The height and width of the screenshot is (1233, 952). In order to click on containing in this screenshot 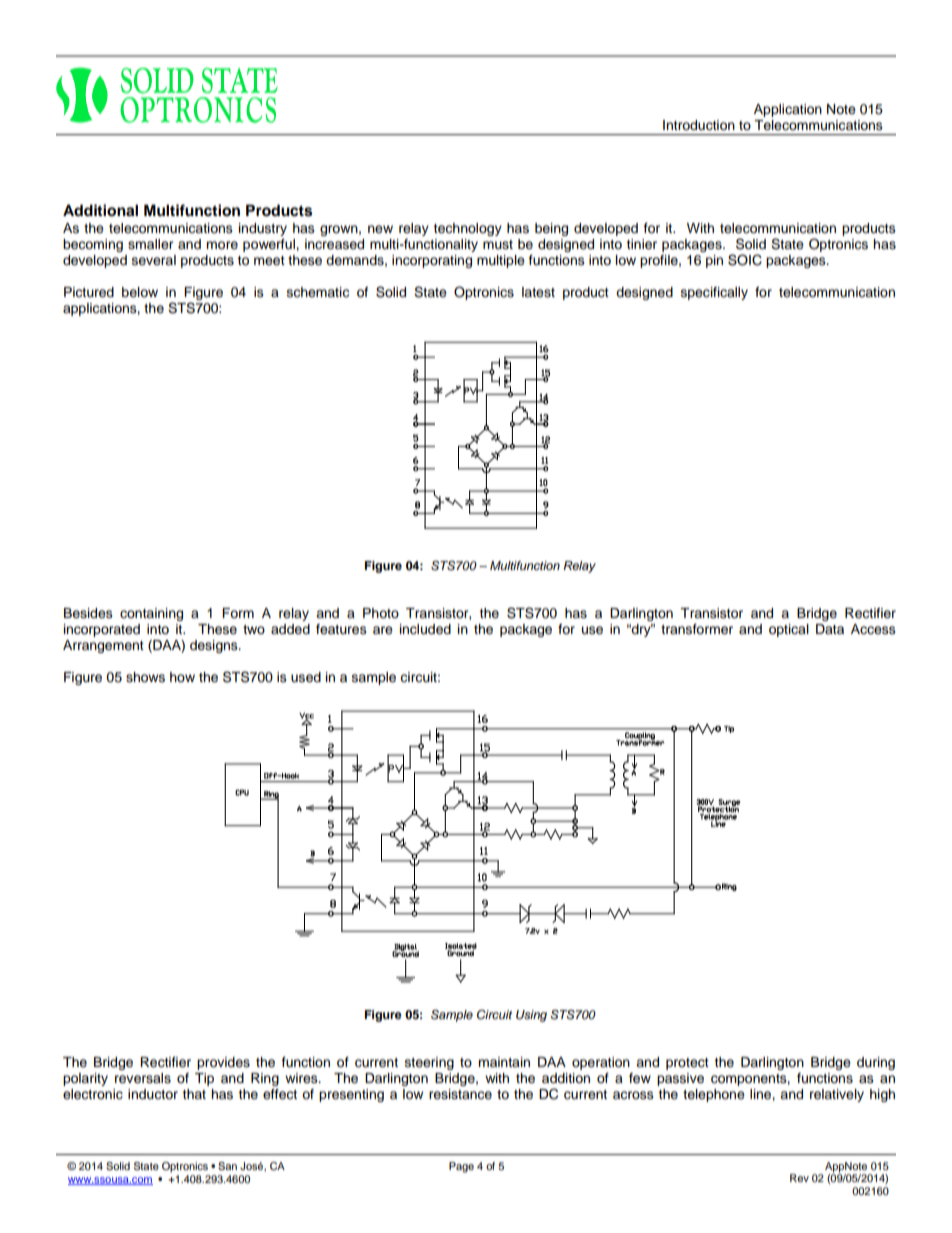, I will do `click(151, 614)`.
